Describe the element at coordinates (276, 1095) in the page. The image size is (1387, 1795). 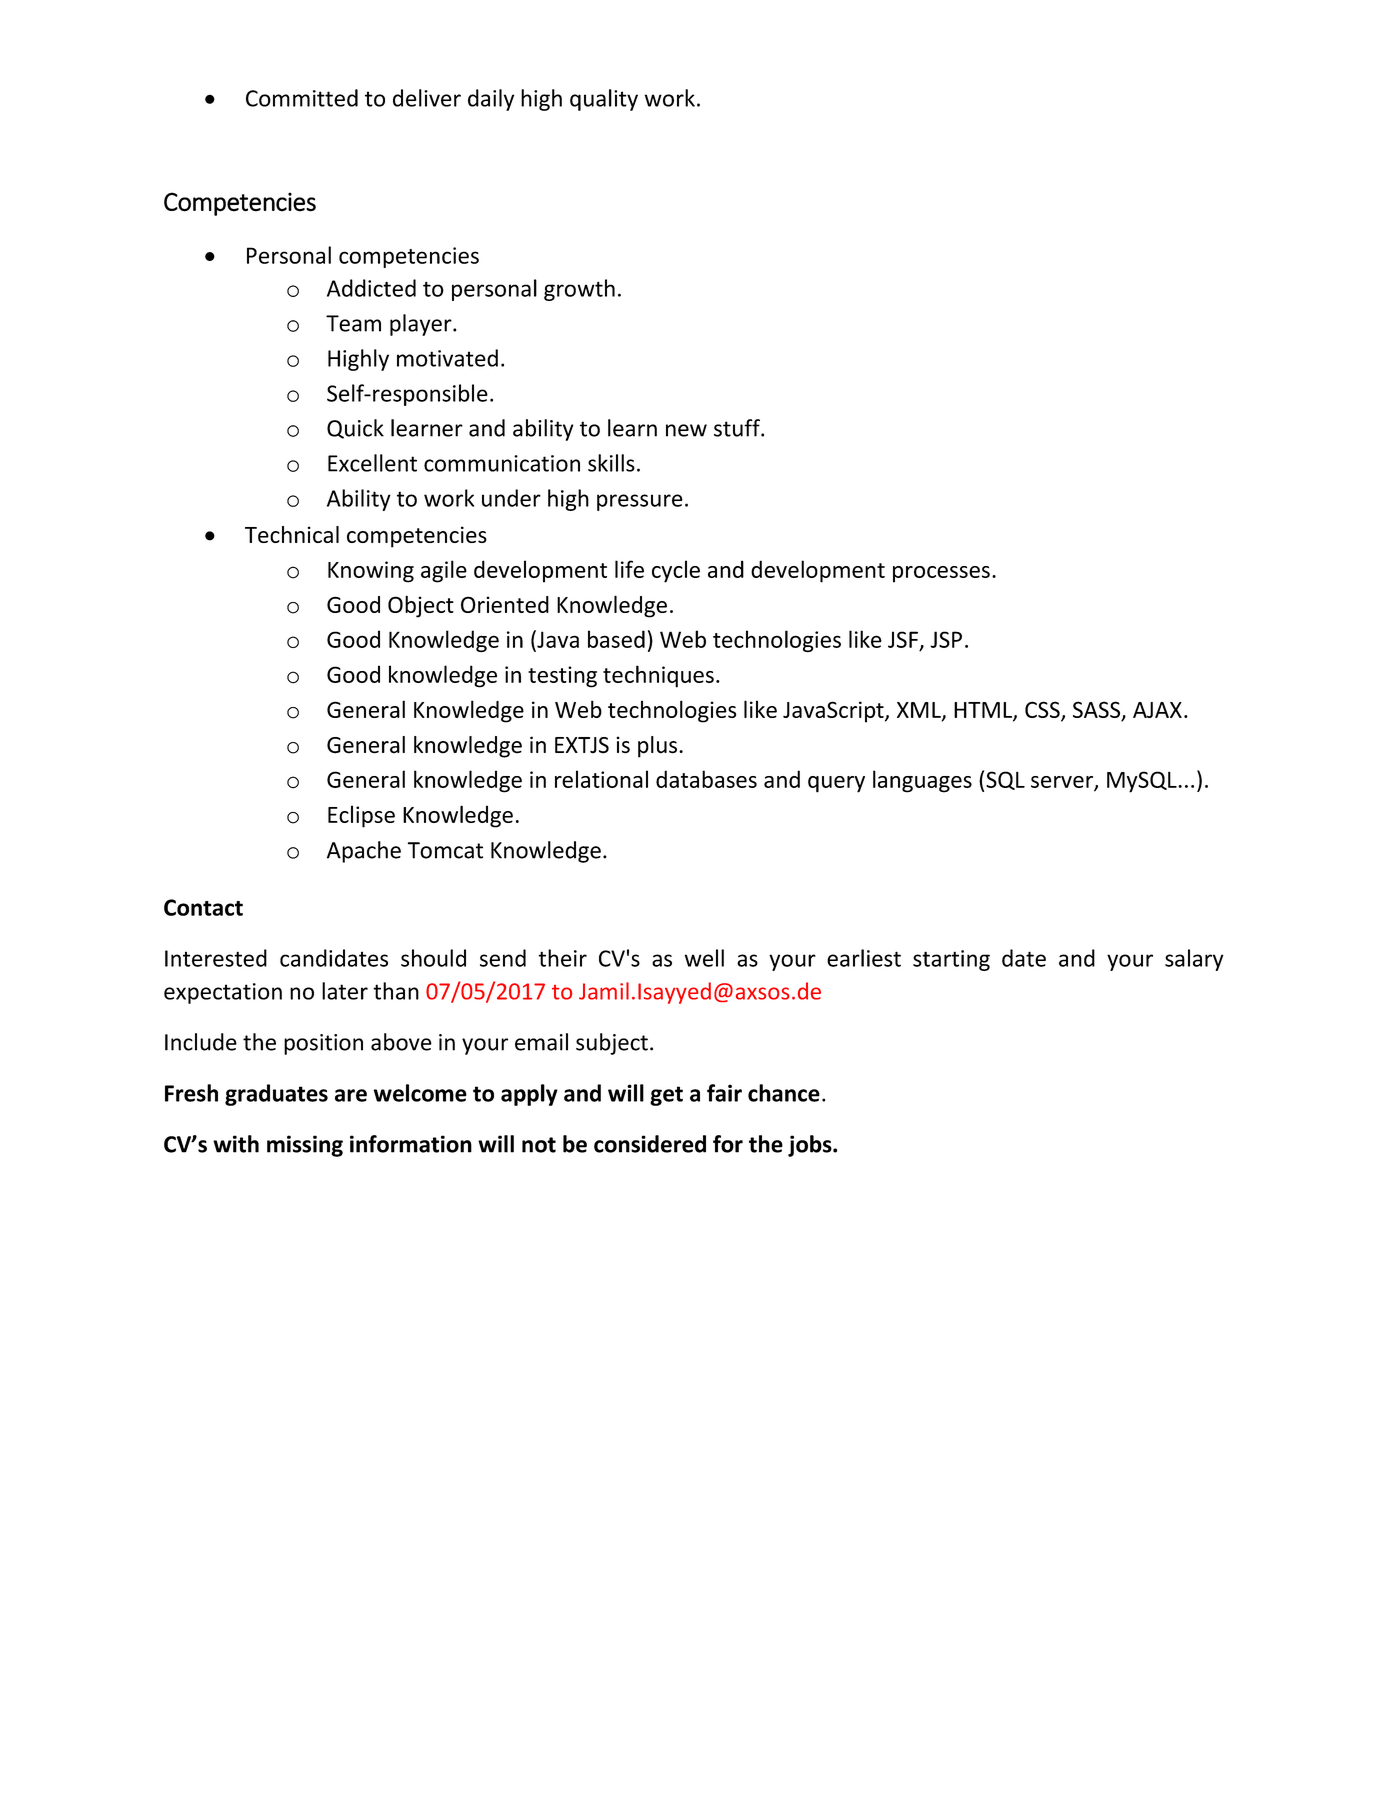
I see `graduates` at that location.
